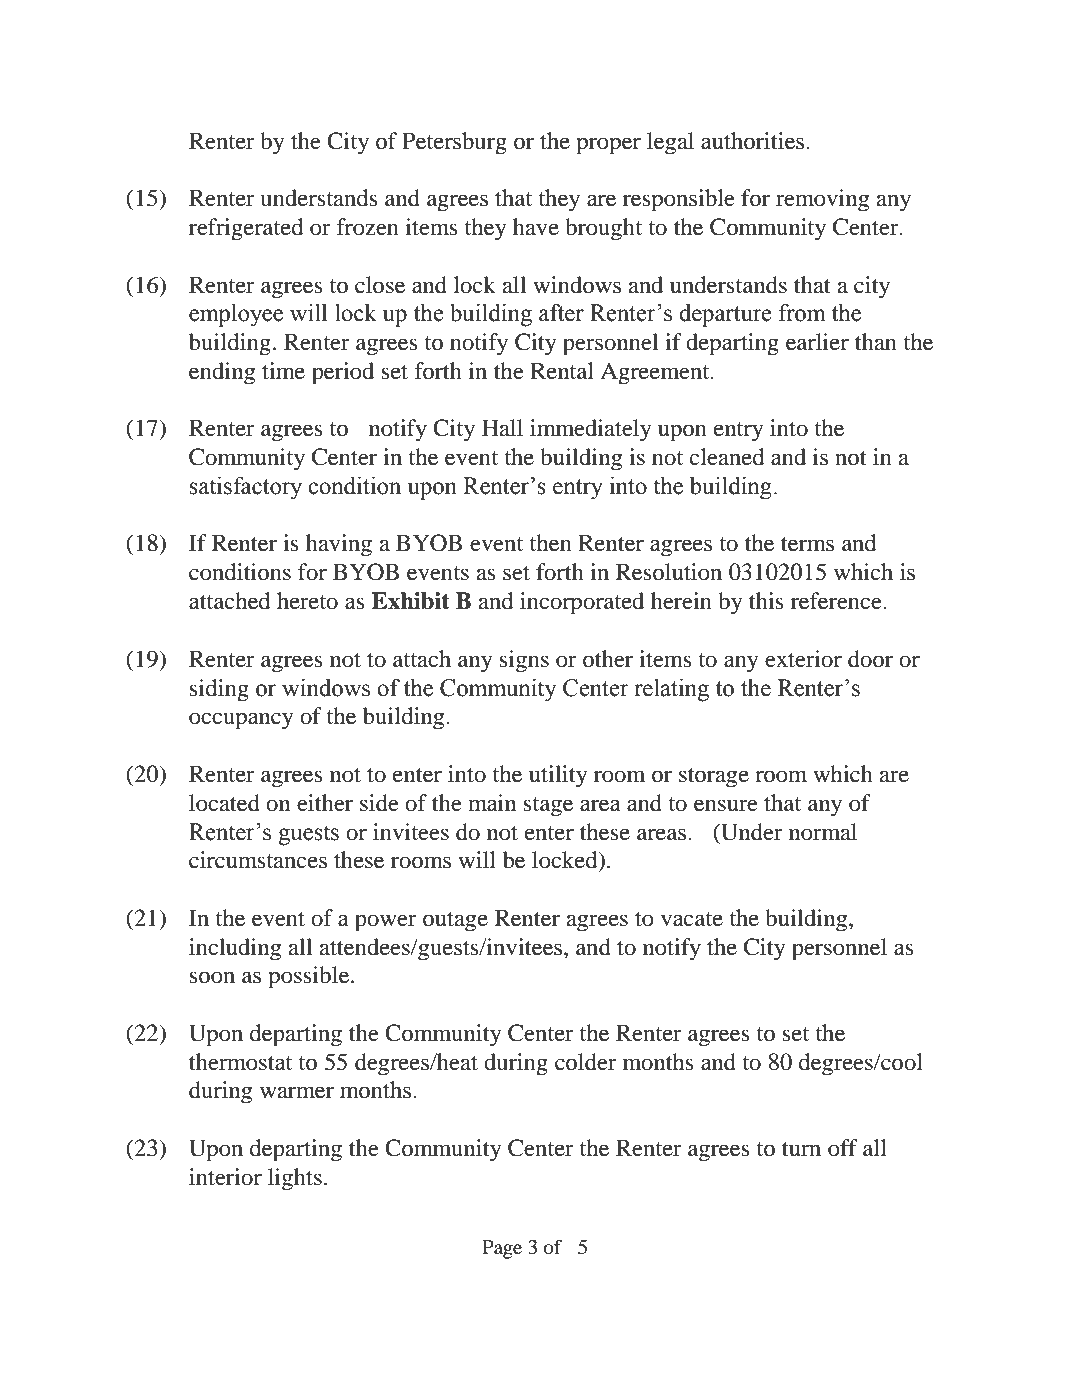 This image has height=1385, width=1070. What do you see at coordinates (582, 603) in the image?
I see `incorporated` at bounding box center [582, 603].
